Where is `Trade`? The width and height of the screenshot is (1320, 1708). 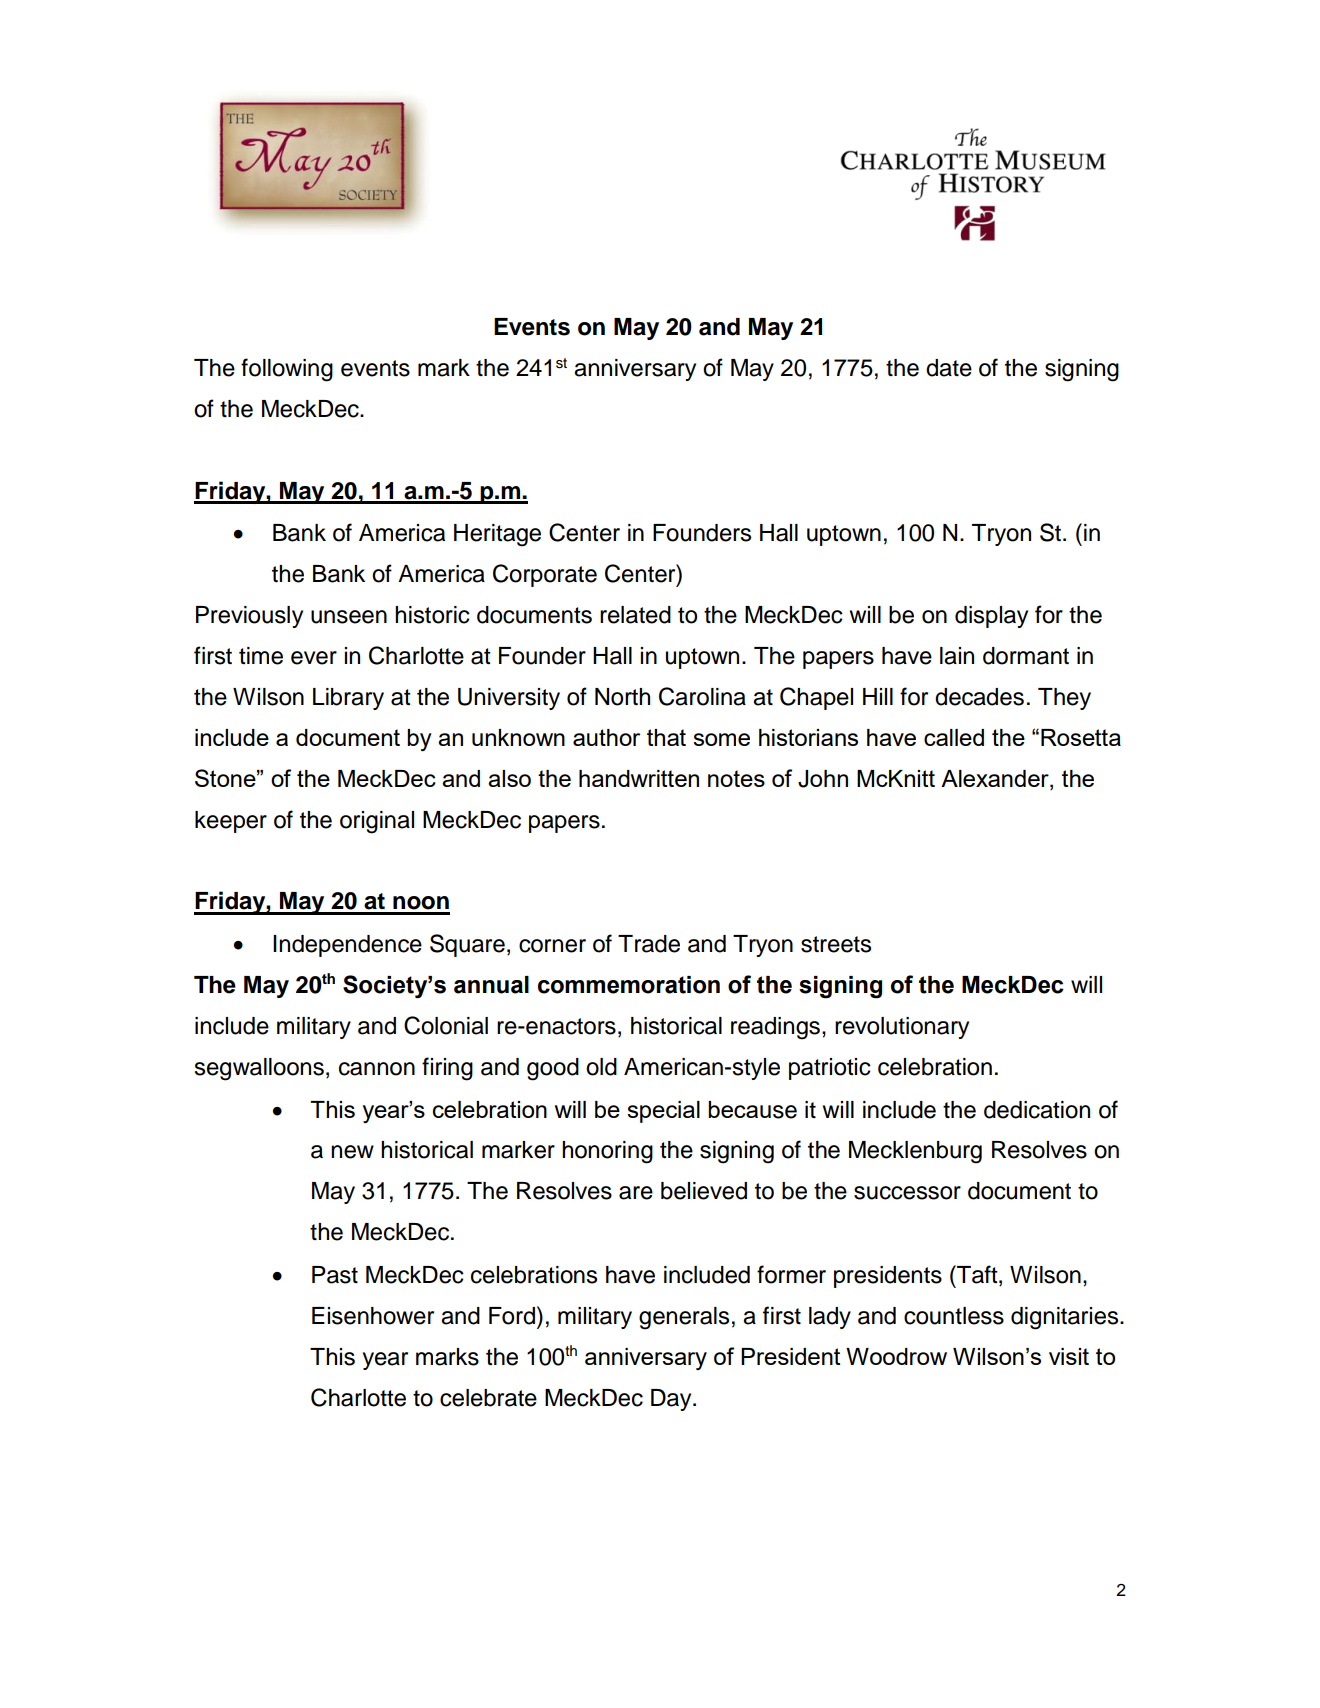
Trade is located at coordinates (649, 944).
